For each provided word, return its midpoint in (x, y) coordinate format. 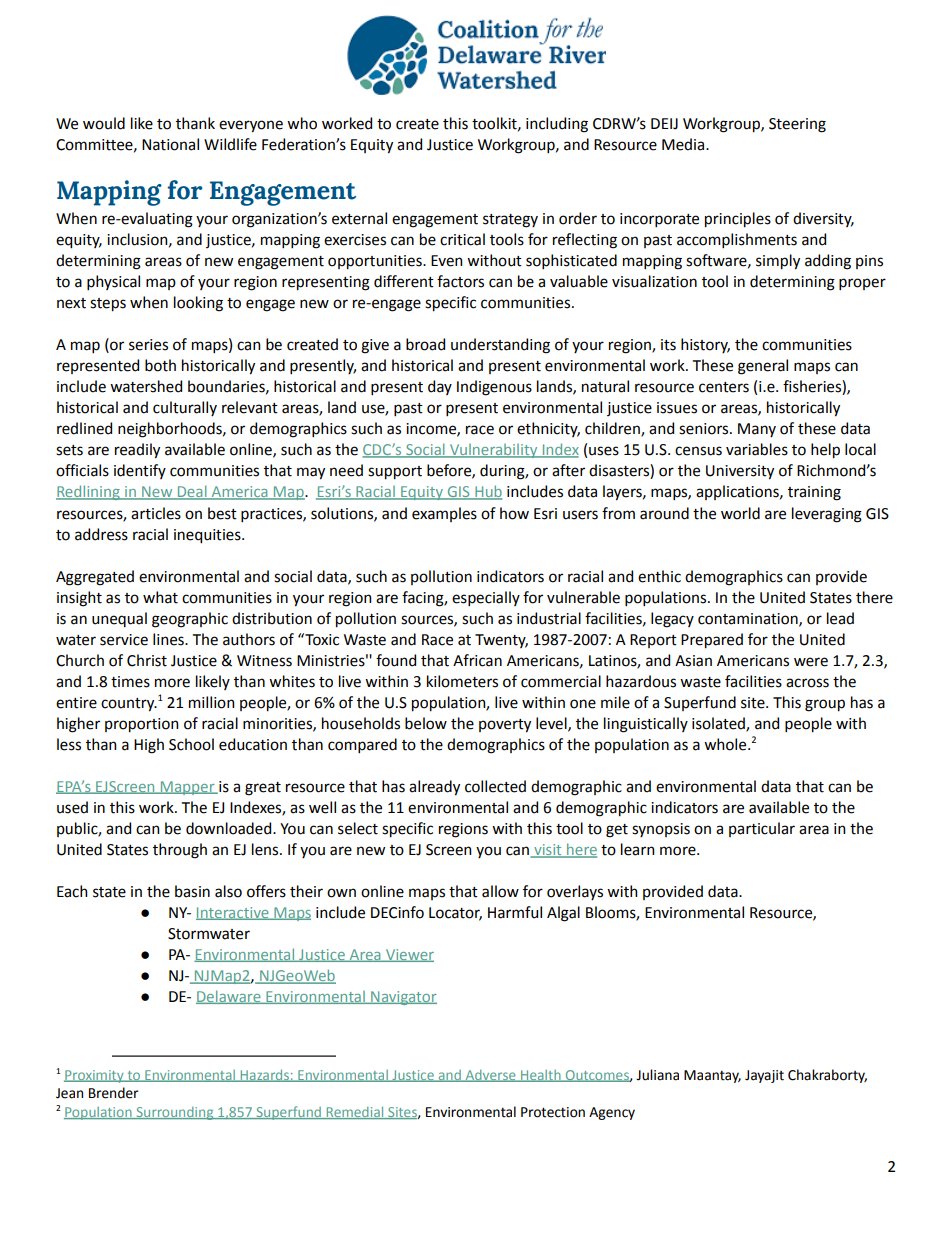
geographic (190, 620)
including (557, 125)
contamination (749, 619)
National (170, 144)
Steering (797, 125)
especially (486, 598)
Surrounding (175, 1113)
